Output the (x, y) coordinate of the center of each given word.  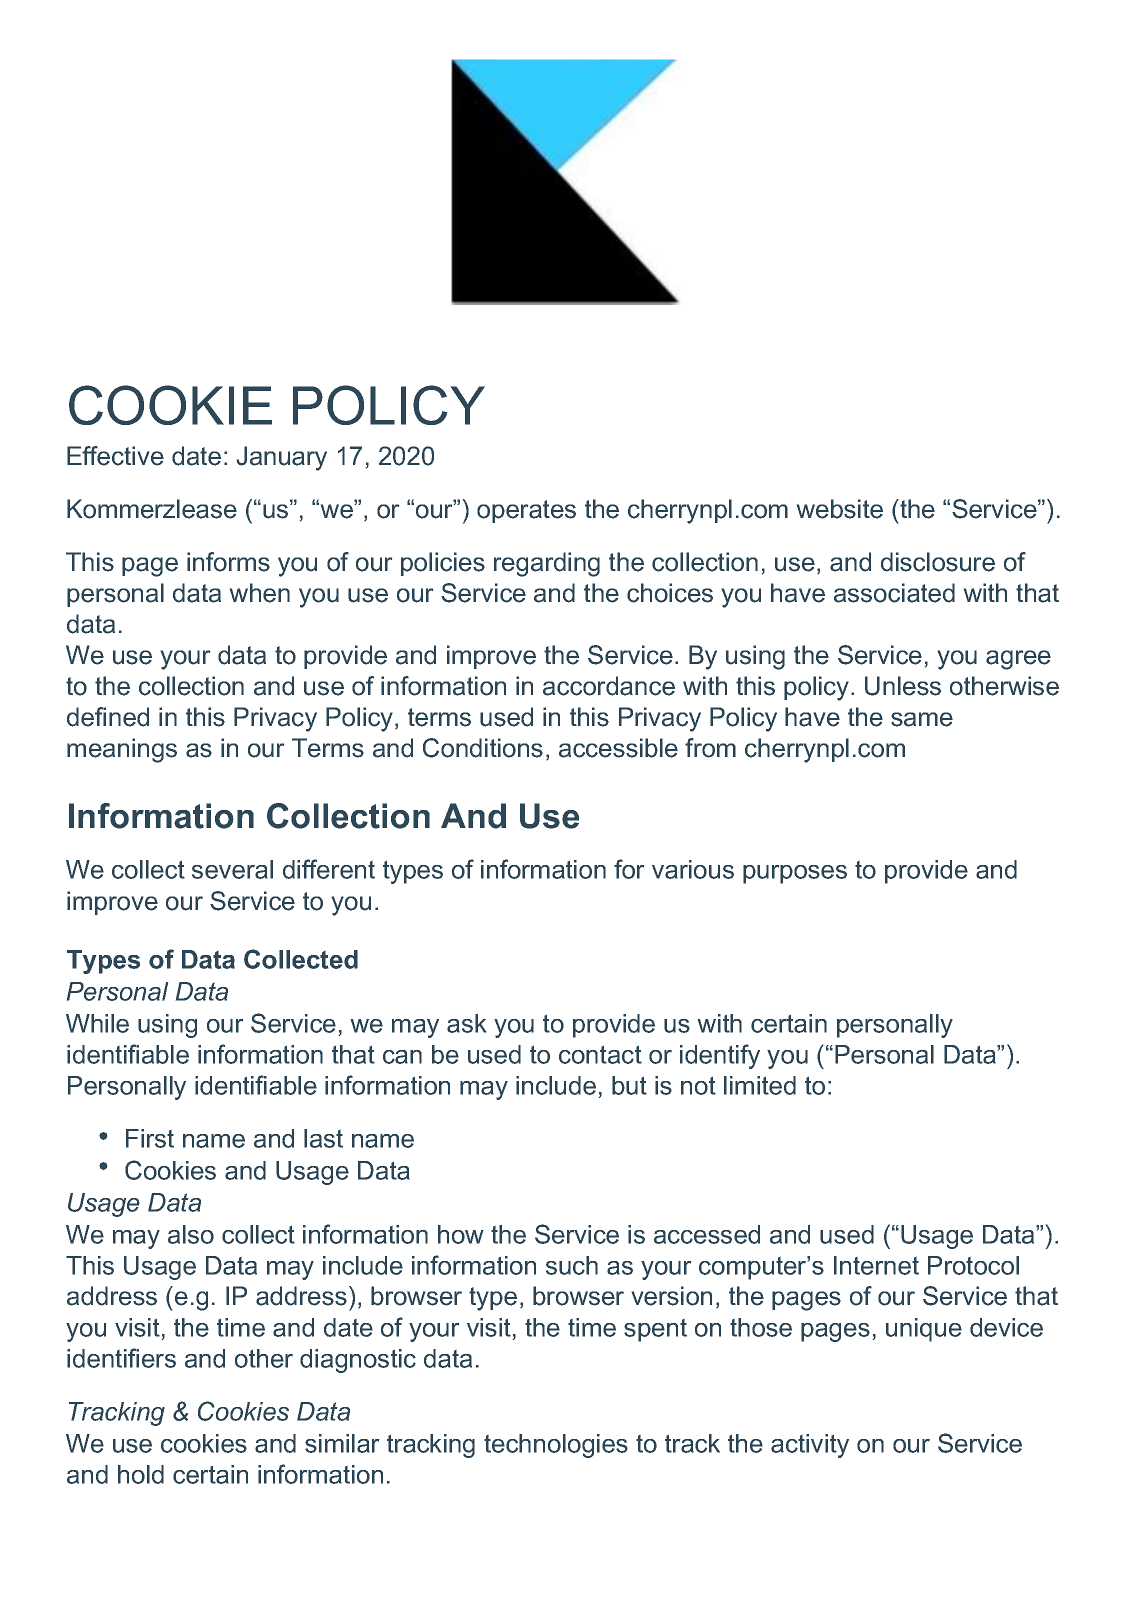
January (282, 458)
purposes (795, 874)
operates (526, 511)
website (840, 509)
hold (141, 1474)
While (97, 1023)
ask (466, 1023)
